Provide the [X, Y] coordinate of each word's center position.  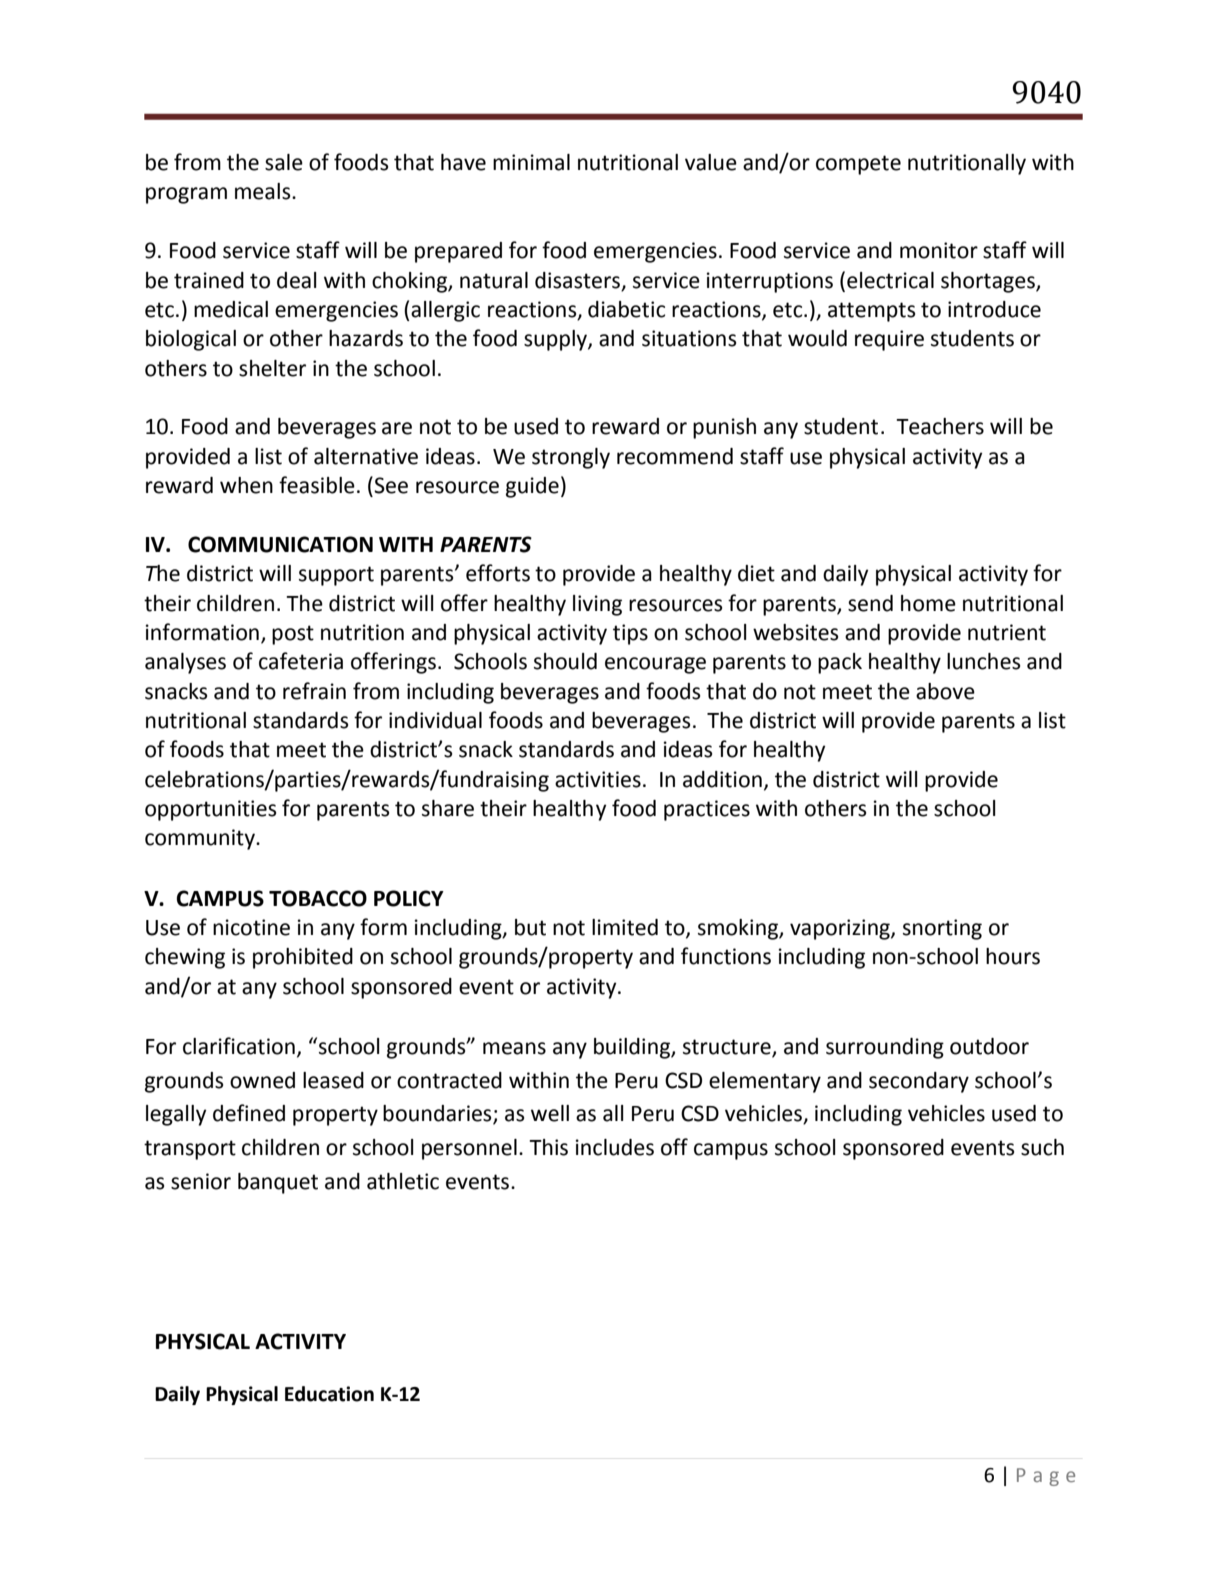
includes [615, 1147]
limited [625, 927]
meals [264, 191]
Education [329, 1394]
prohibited [303, 958]
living [597, 605]
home [928, 603]
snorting [942, 929]
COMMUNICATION [280, 544]
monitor [939, 250]
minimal [531, 162]
